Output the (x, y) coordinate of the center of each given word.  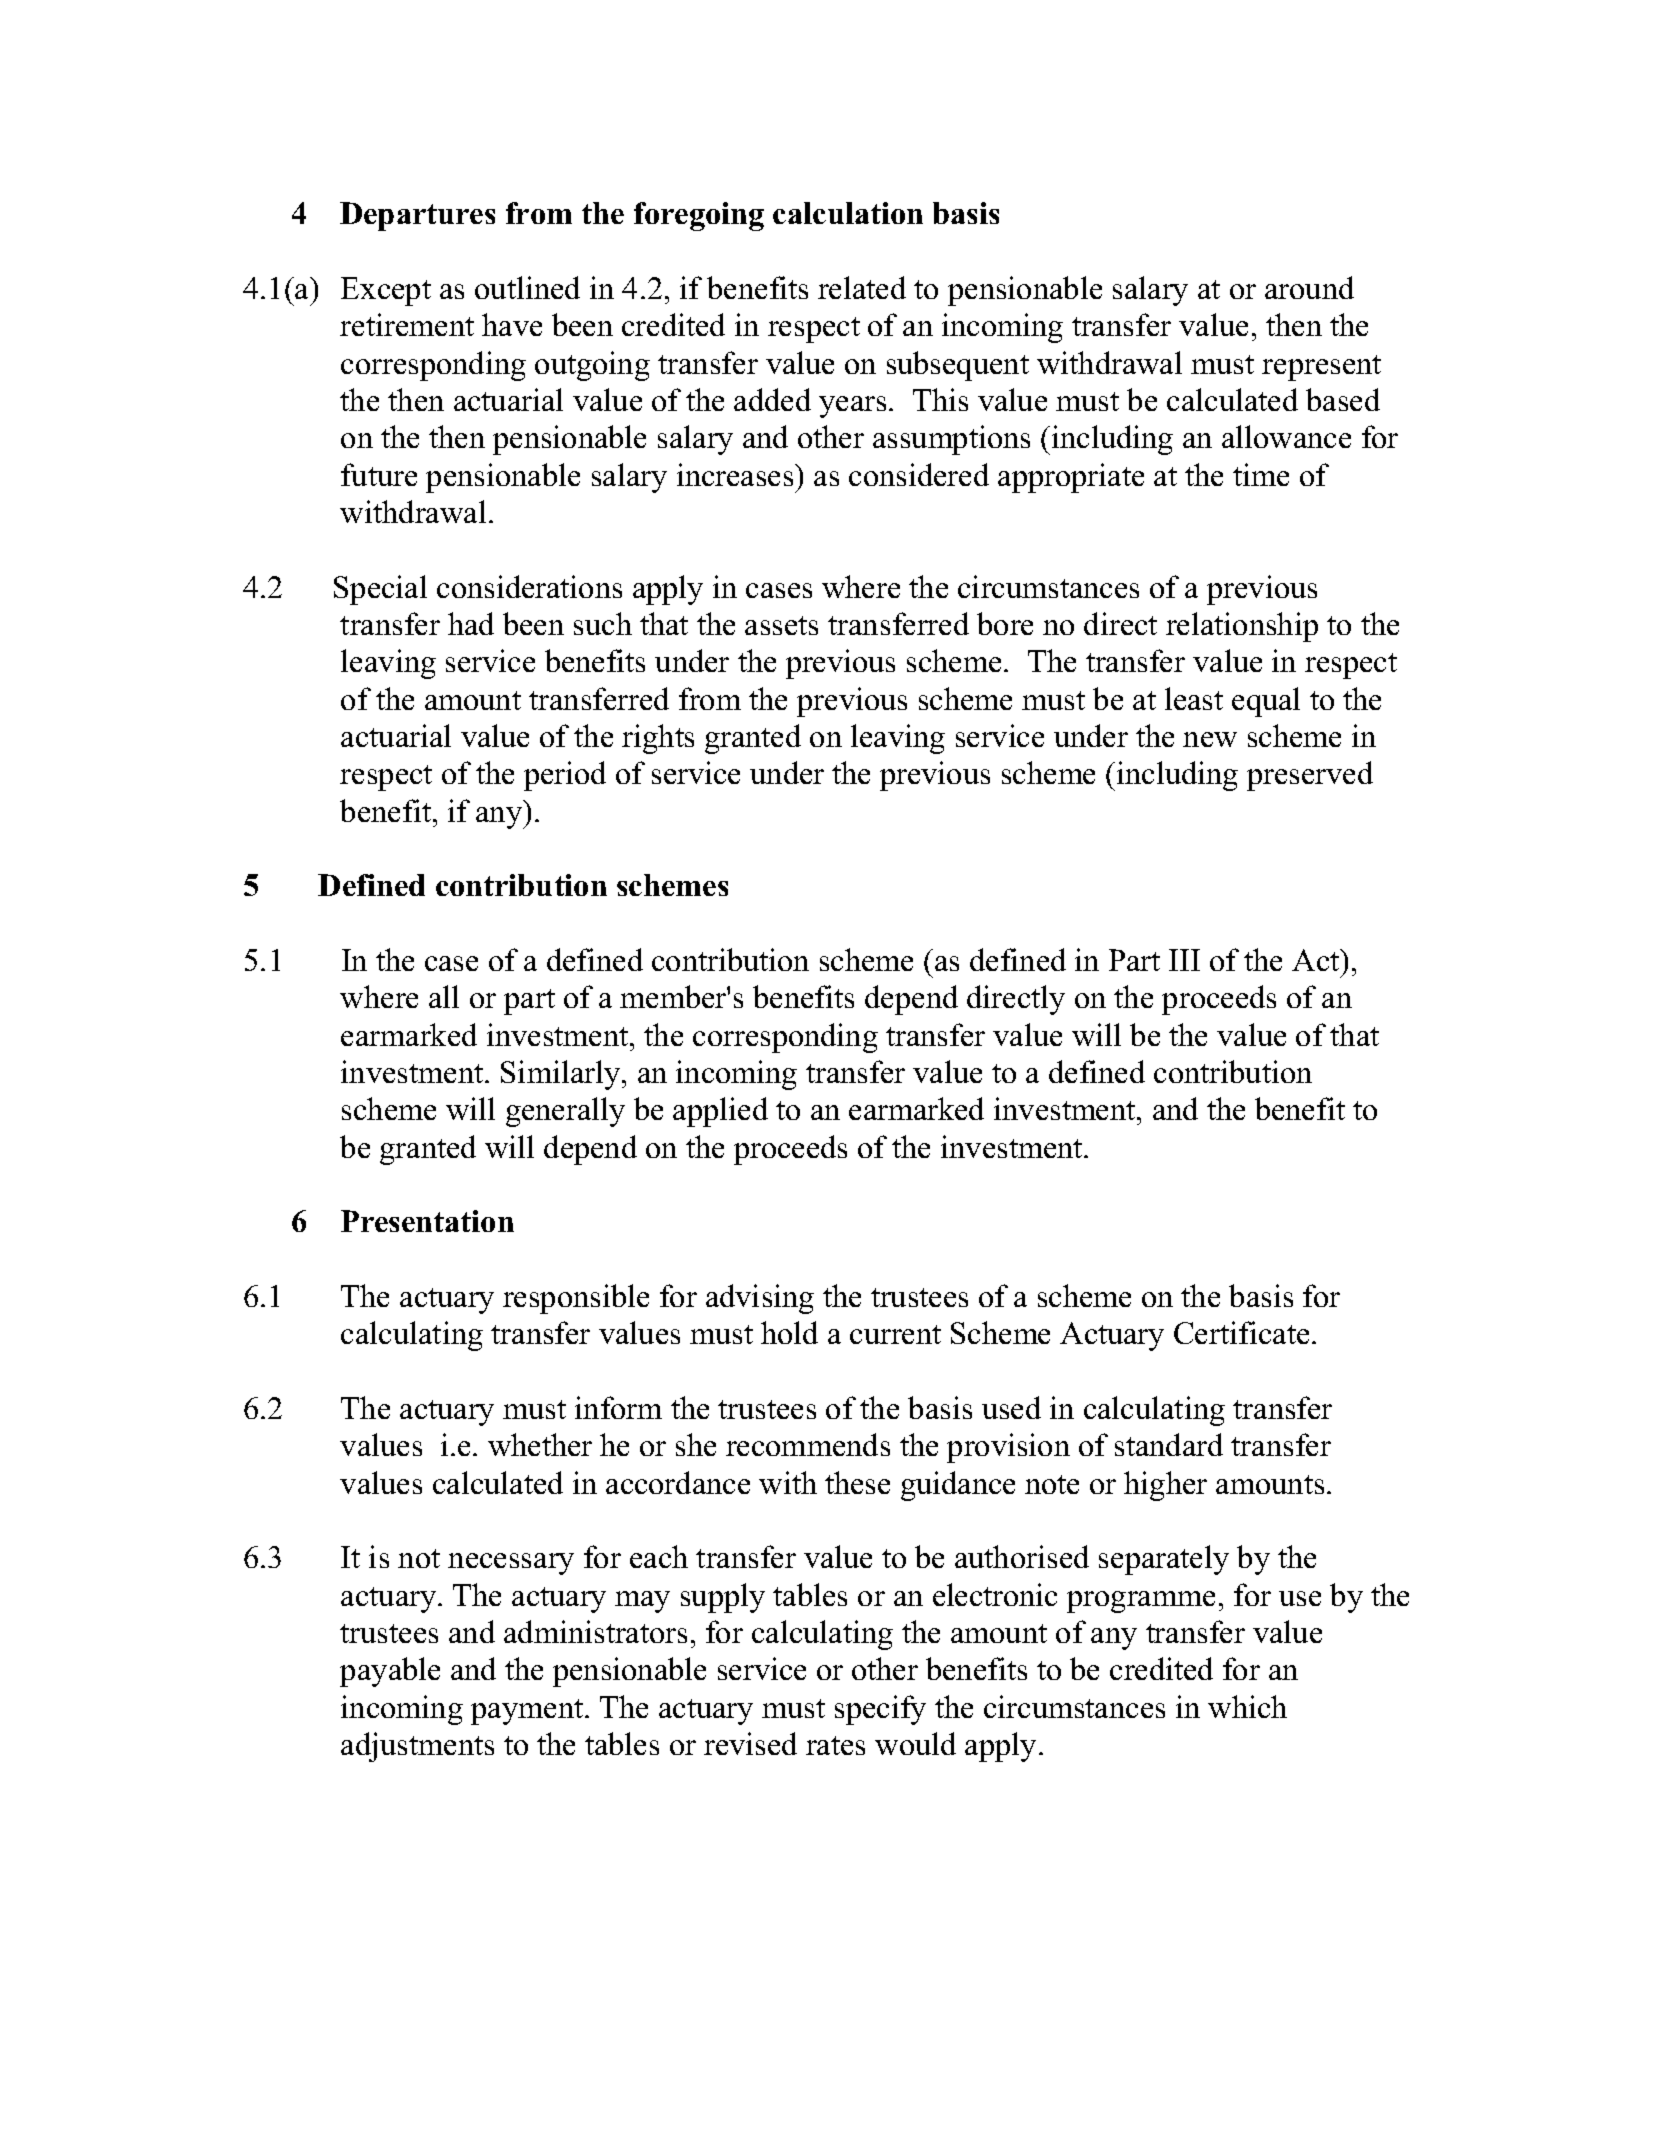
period (565, 776)
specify (880, 1710)
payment (528, 1712)
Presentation (427, 1221)
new (1210, 739)
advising (760, 1299)
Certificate (1241, 1332)
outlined (527, 287)
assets (781, 625)
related (862, 287)
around (1309, 287)
